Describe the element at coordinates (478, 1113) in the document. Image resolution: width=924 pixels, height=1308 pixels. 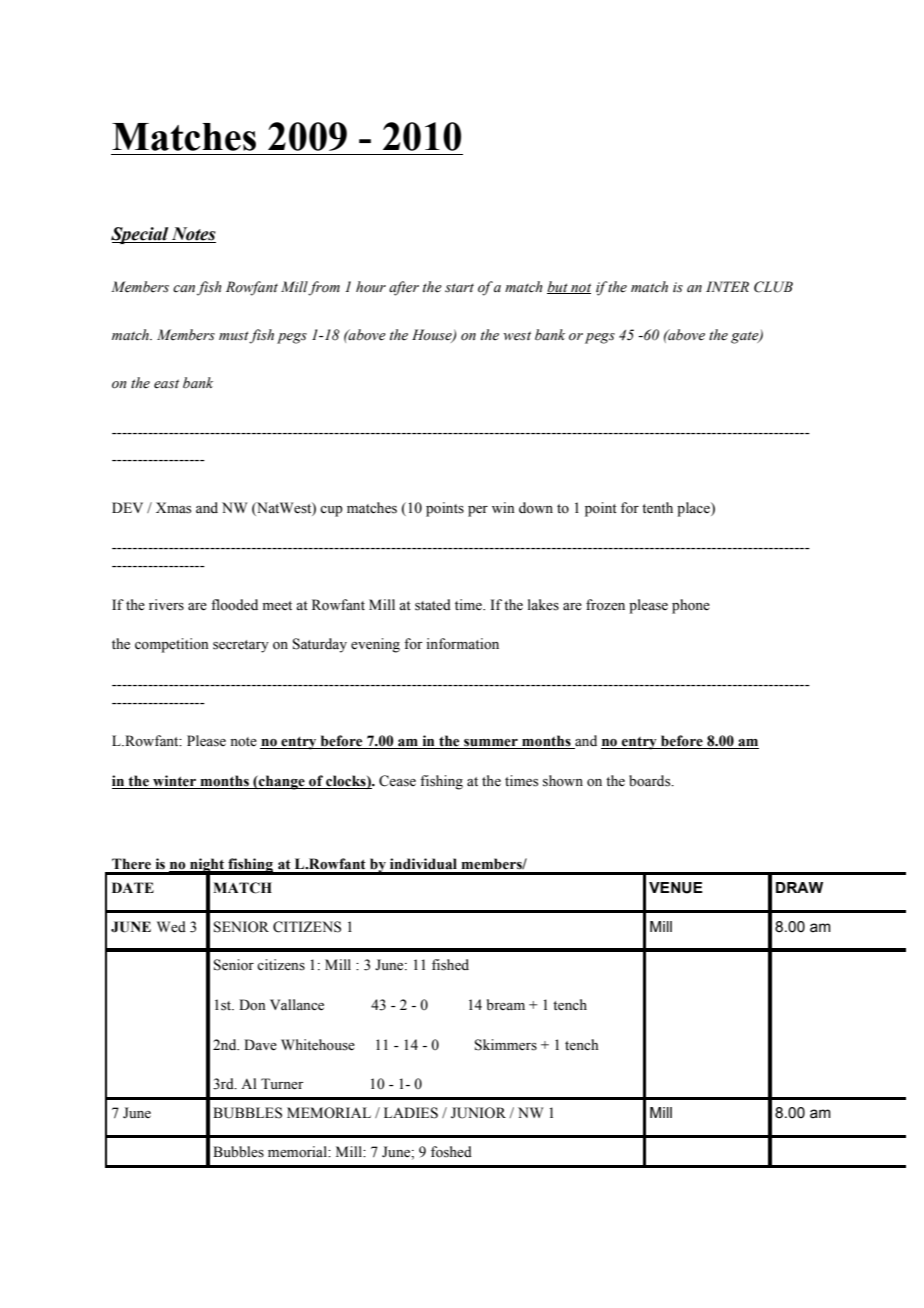
I see `JUNIOR` at that location.
